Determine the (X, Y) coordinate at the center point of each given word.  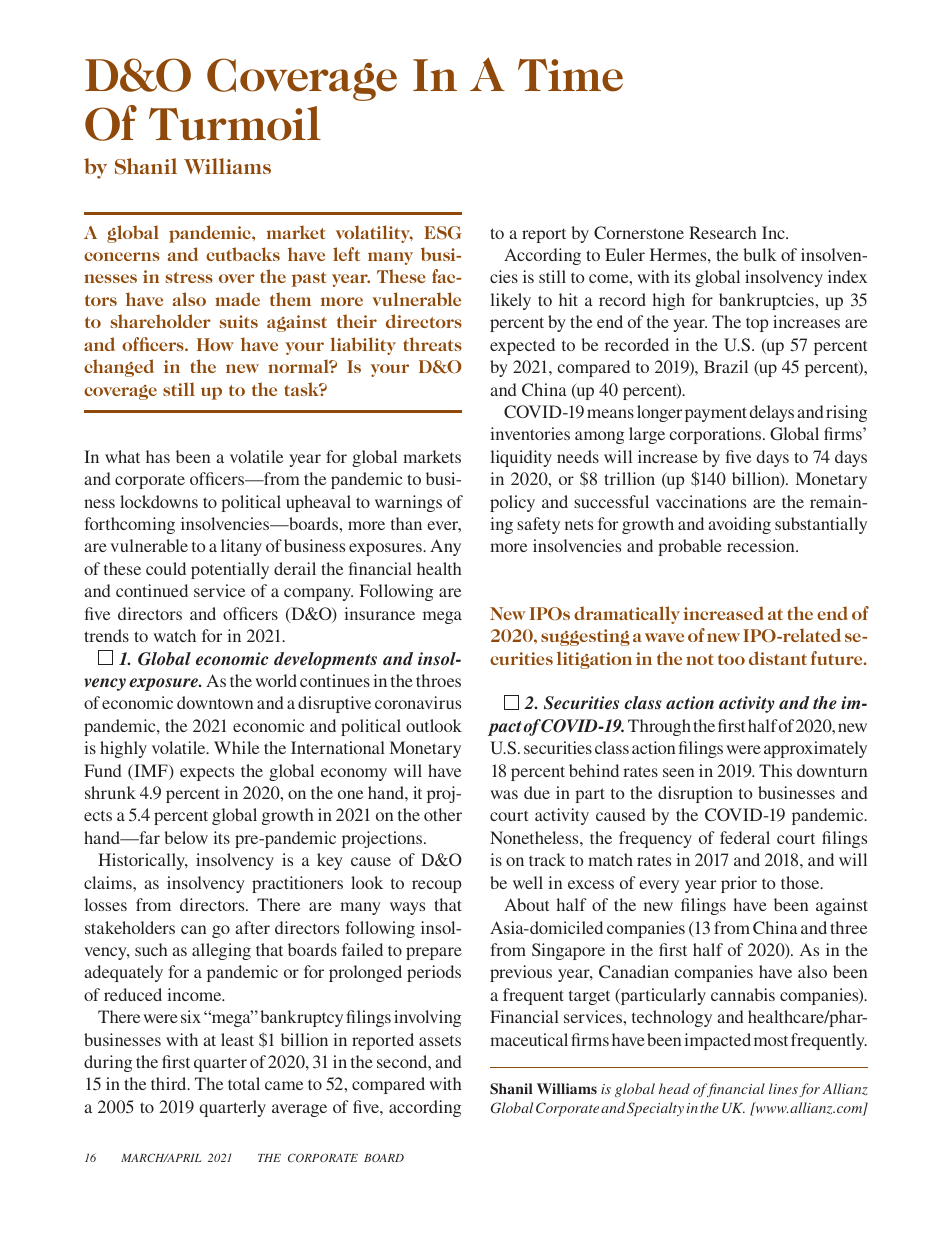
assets (440, 1040)
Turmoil (235, 123)
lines (783, 1088)
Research (723, 232)
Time (570, 75)
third (170, 1083)
